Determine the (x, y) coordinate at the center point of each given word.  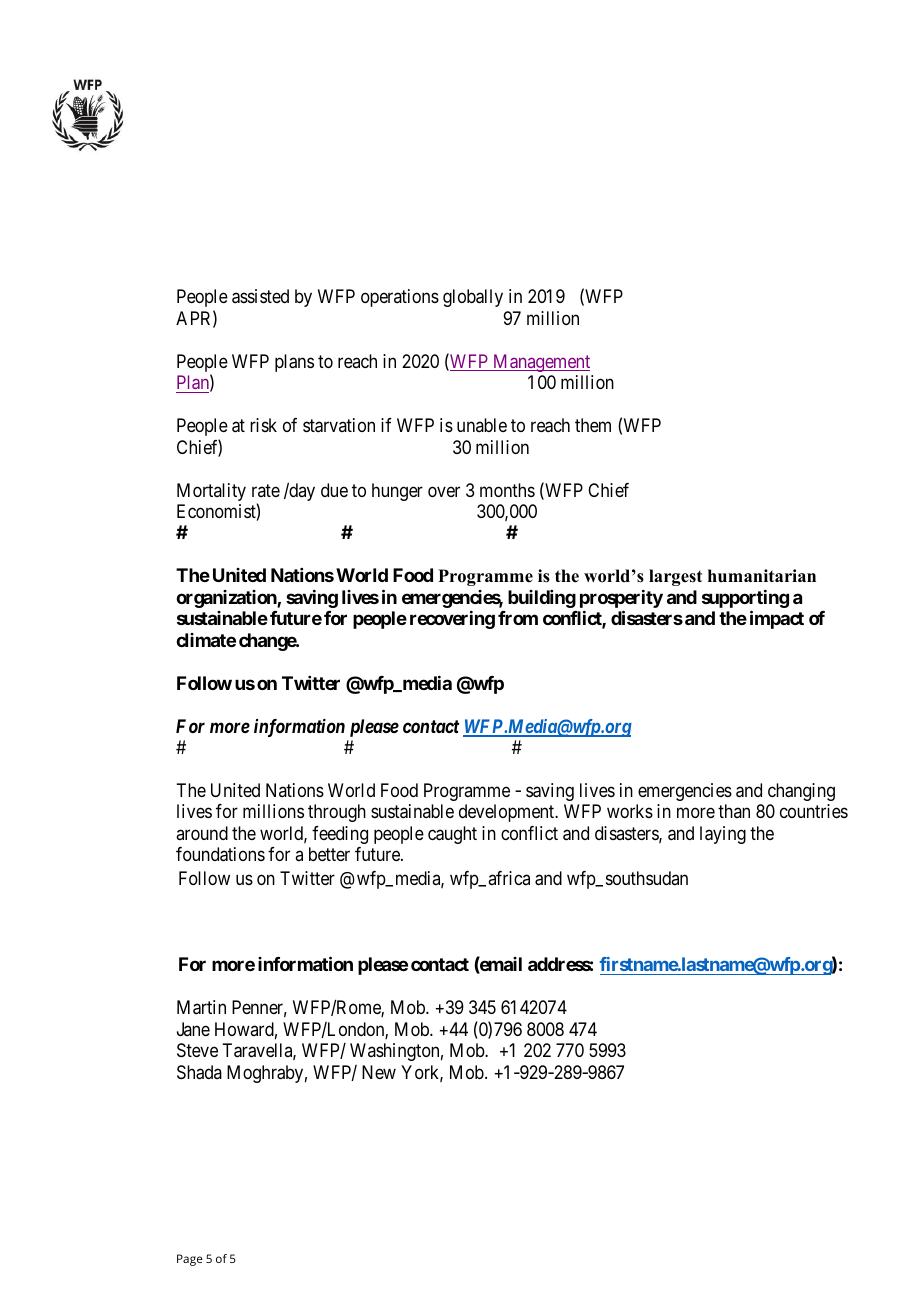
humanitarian (762, 575)
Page (190, 1260)
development (508, 813)
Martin (201, 1007)
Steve (197, 1050)
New (379, 1072)
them (593, 425)
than (734, 811)
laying (723, 835)
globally (473, 298)
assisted (260, 296)
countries (814, 811)
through (337, 813)
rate (266, 490)
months (507, 490)
